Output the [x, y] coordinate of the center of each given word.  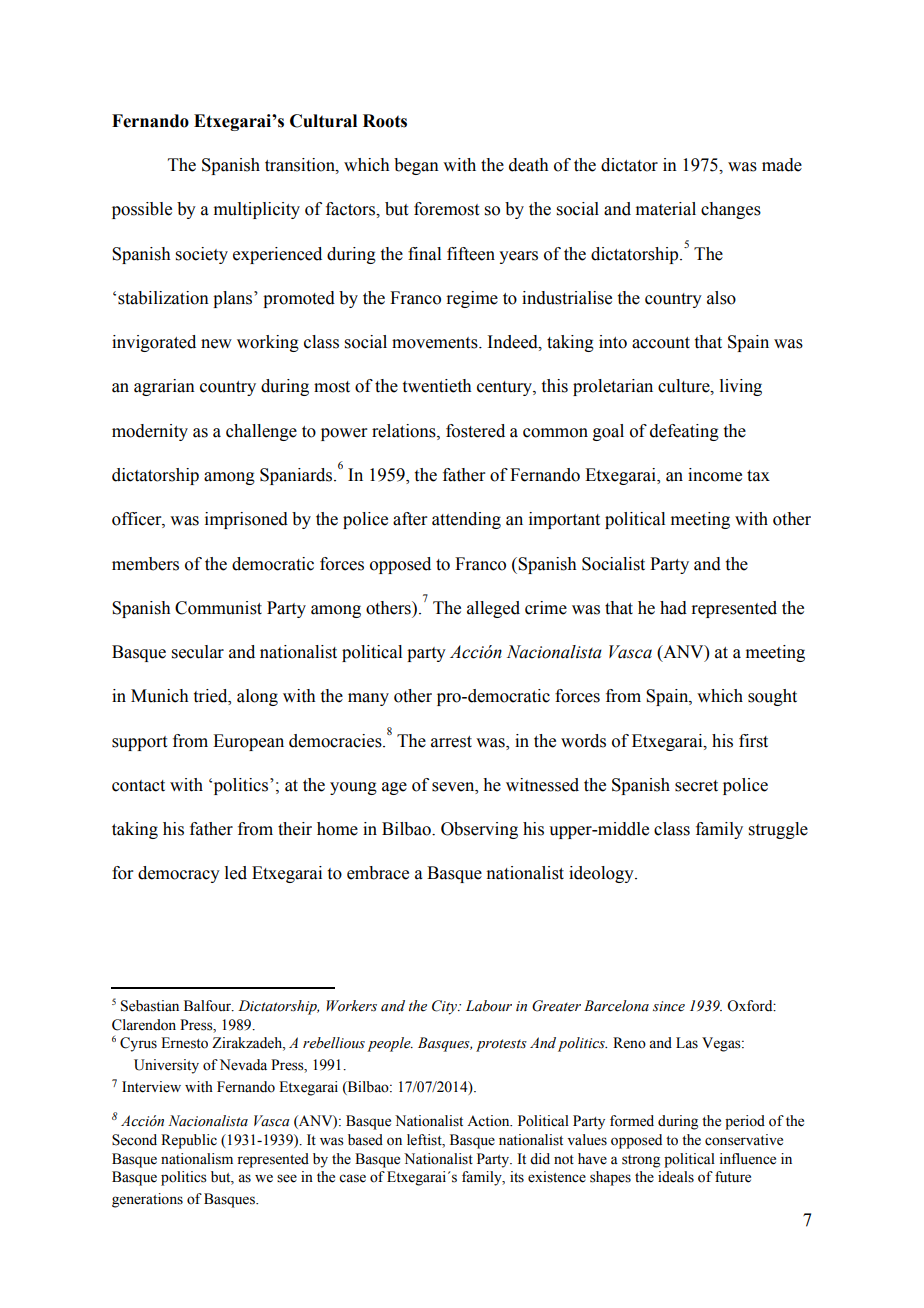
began [416, 166]
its [517, 1177]
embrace [378, 873]
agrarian [164, 387]
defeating [684, 432]
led [236, 873]
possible [142, 210]
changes [731, 210]
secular [198, 652]
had [673, 608]
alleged [493, 609]
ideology [602, 874]
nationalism [197, 1159]
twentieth [437, 386]
